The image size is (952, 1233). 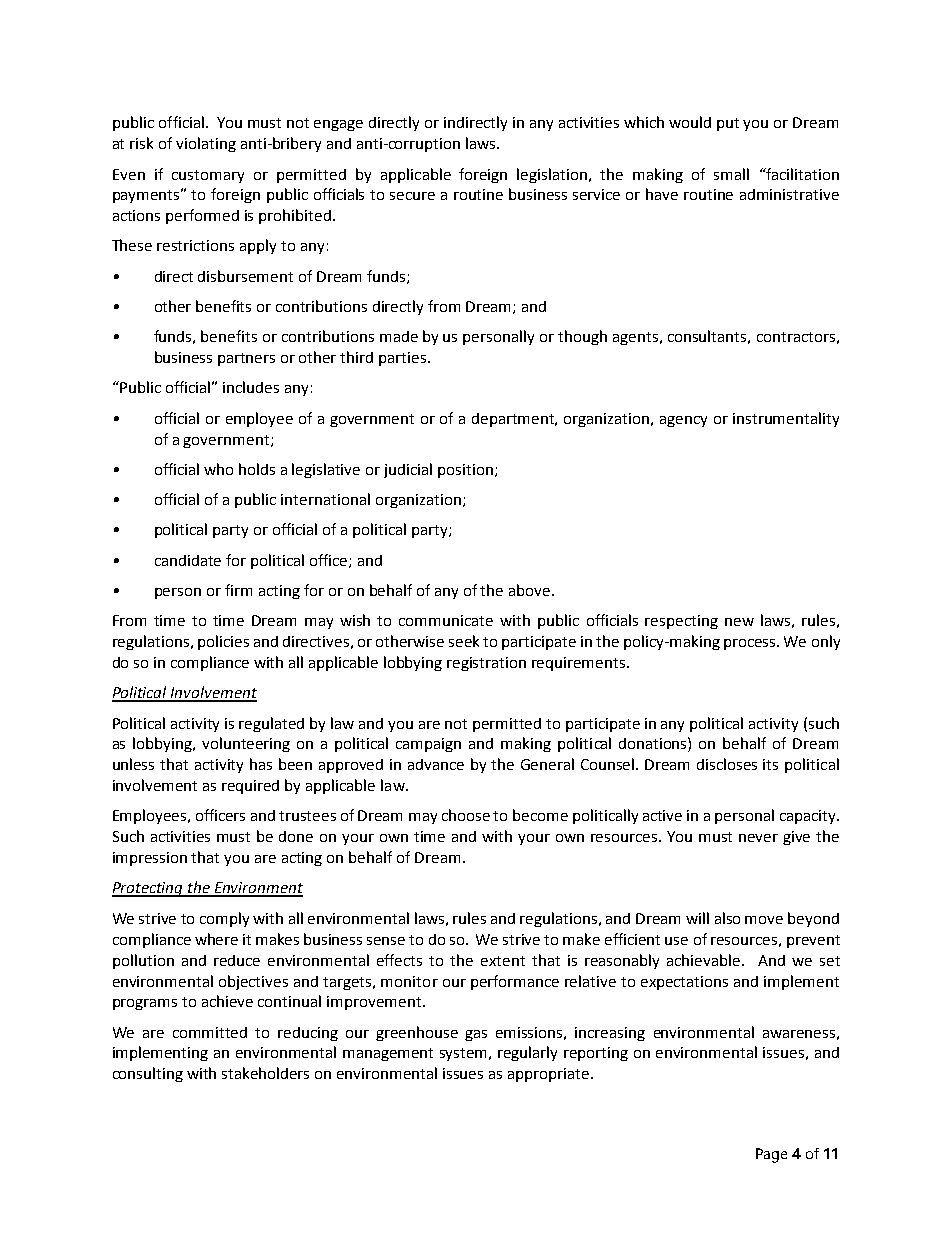 What do you see at coordinates (466, 815) in the screenshot?
I see `choose` at bounding box center [466, 815].
